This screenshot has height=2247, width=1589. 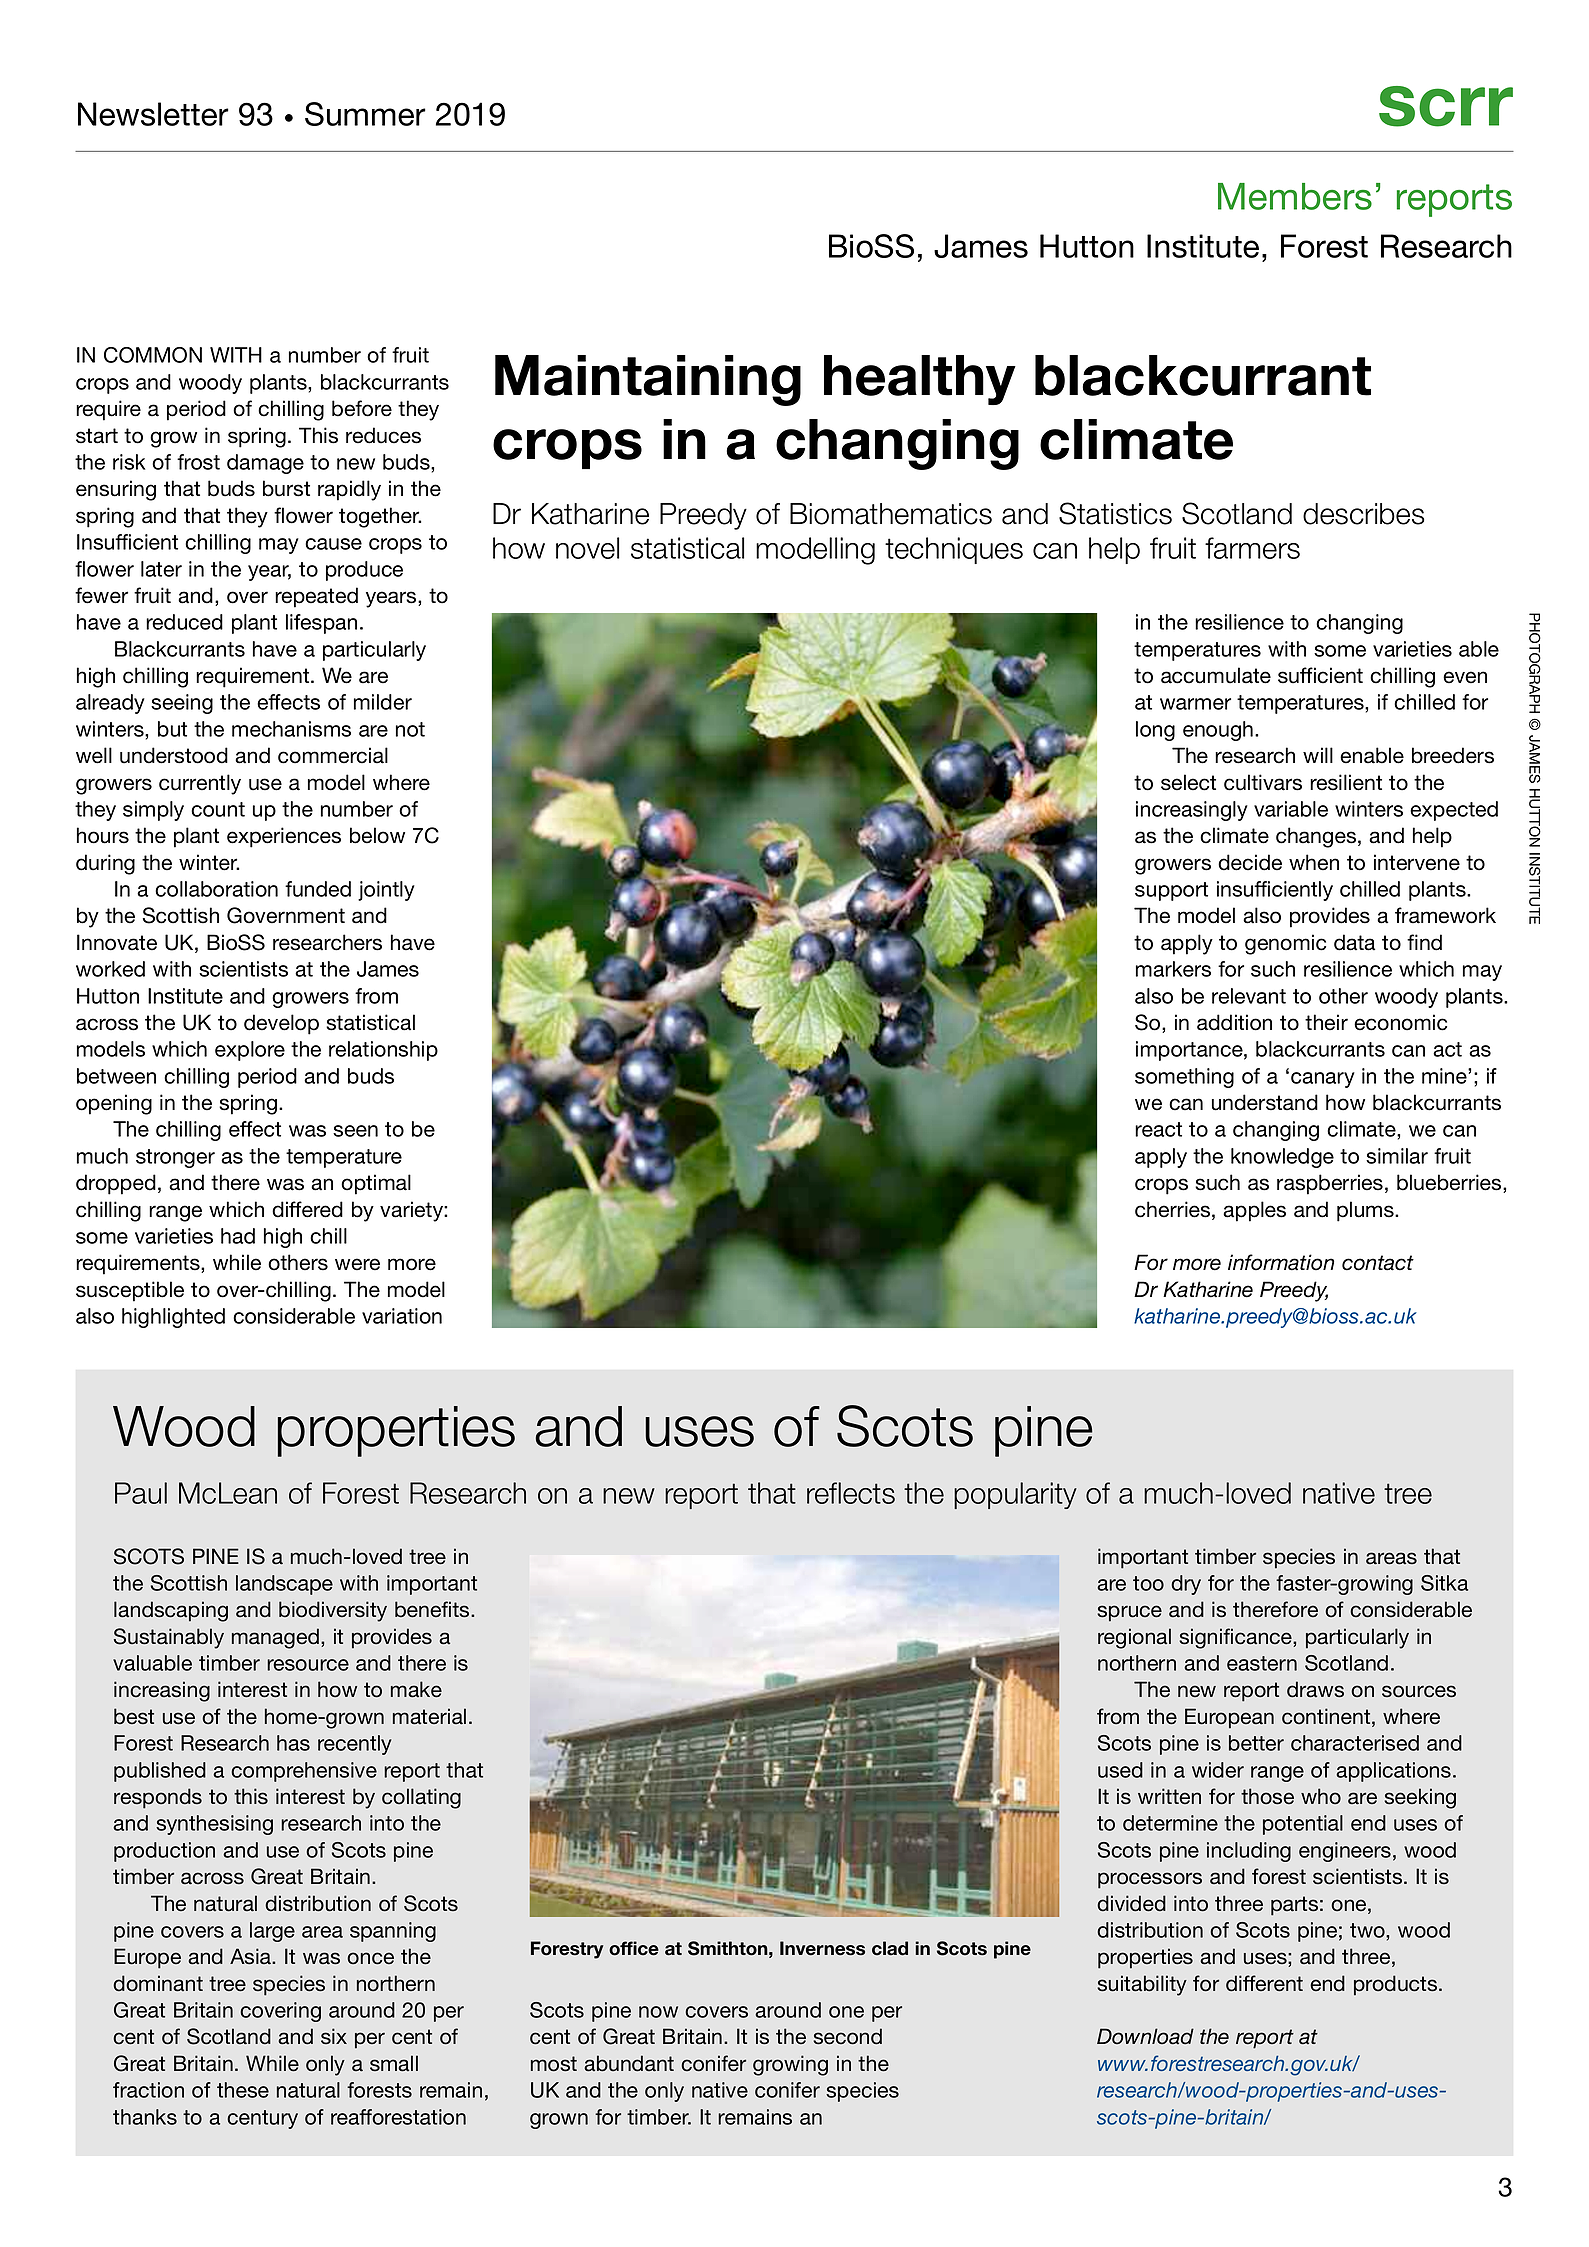 What do you see at coordinates (1265, 1102) in the screenshot?
I see `understand` at bounding box center [1265, 1102].
